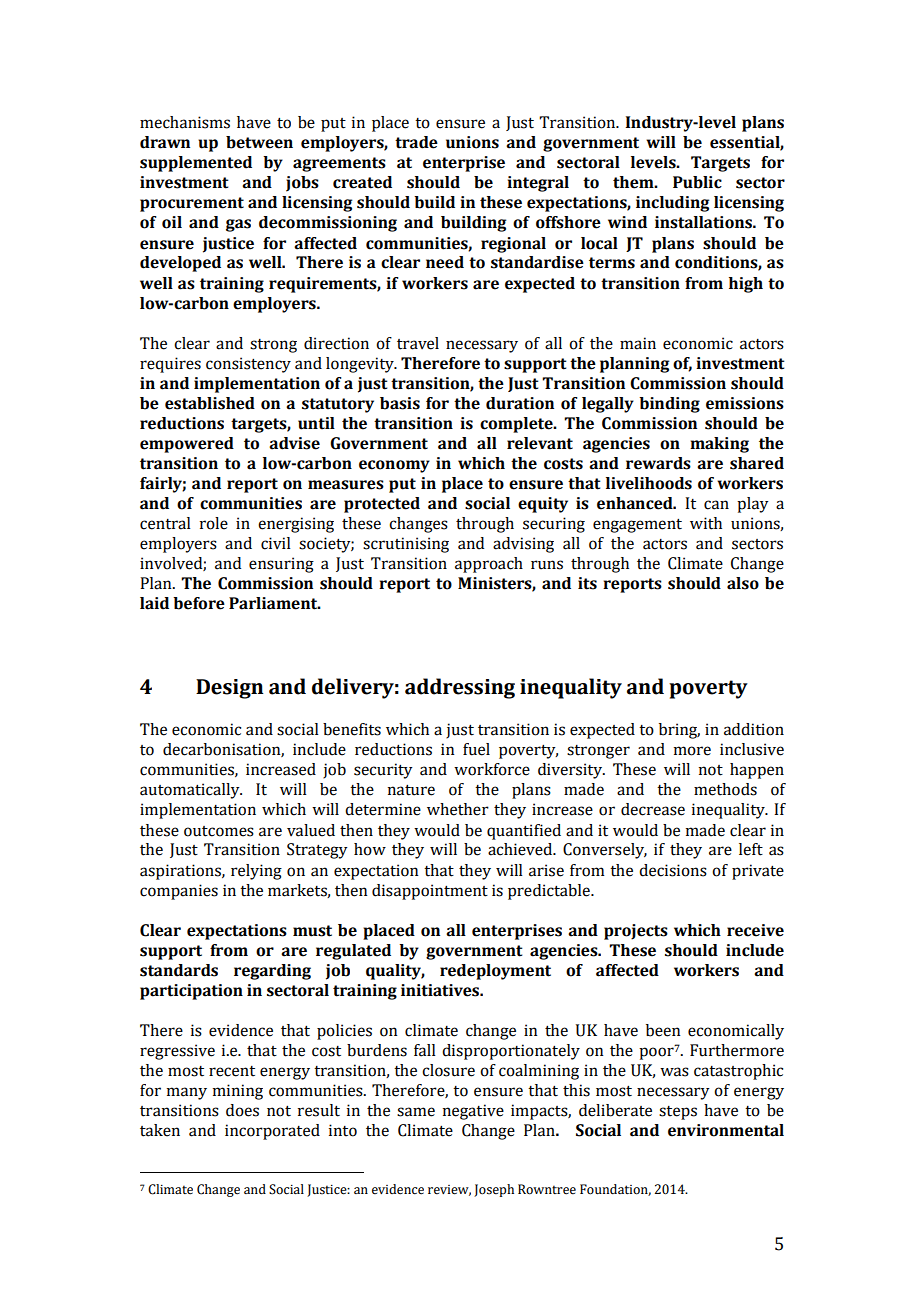 The height and width of the image is (1309, 924). Describe the element at coordinates (697, 182) in the image. I see `Public` at that location.
